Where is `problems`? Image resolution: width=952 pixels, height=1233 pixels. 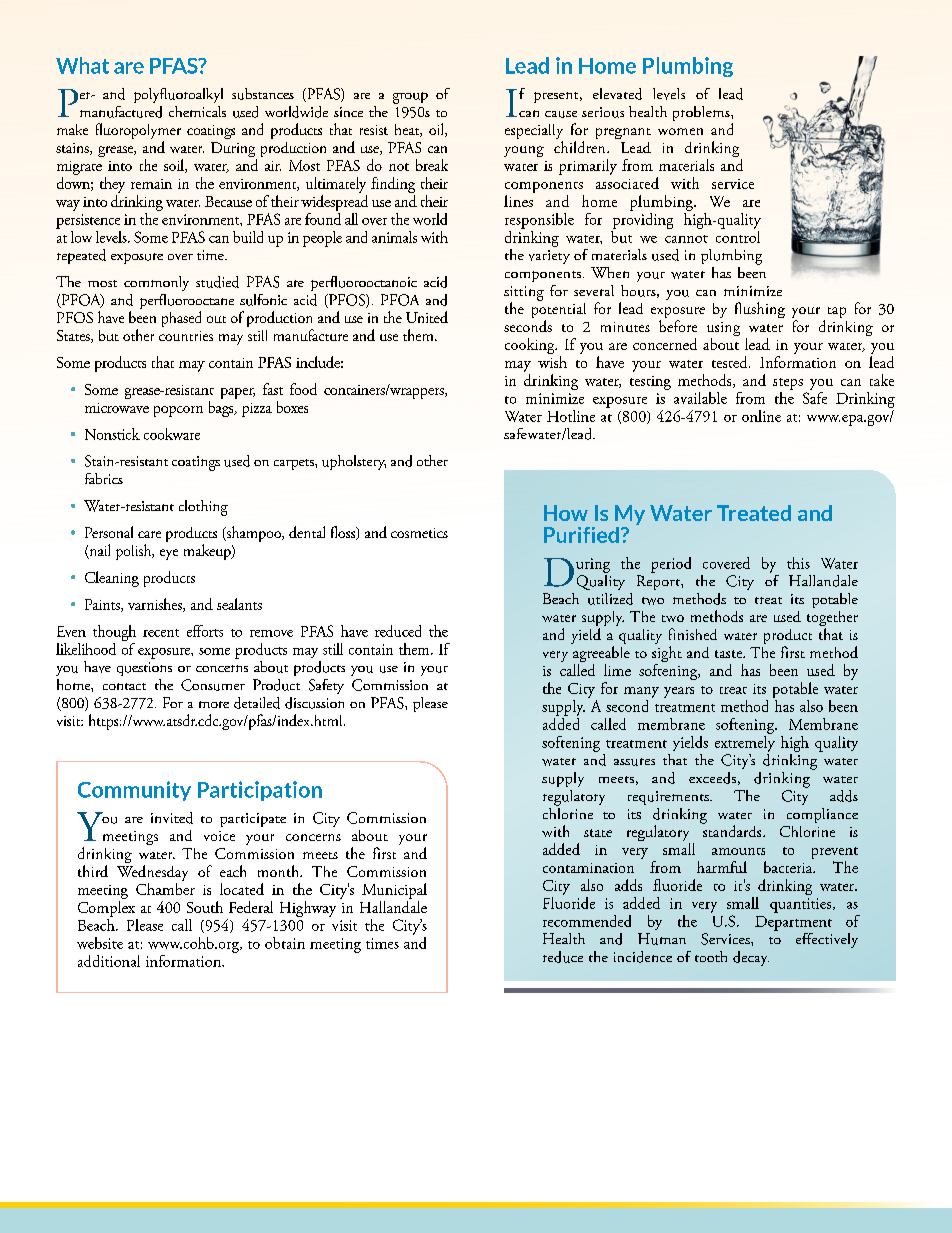 problems is located at coordinates (702, 113).
